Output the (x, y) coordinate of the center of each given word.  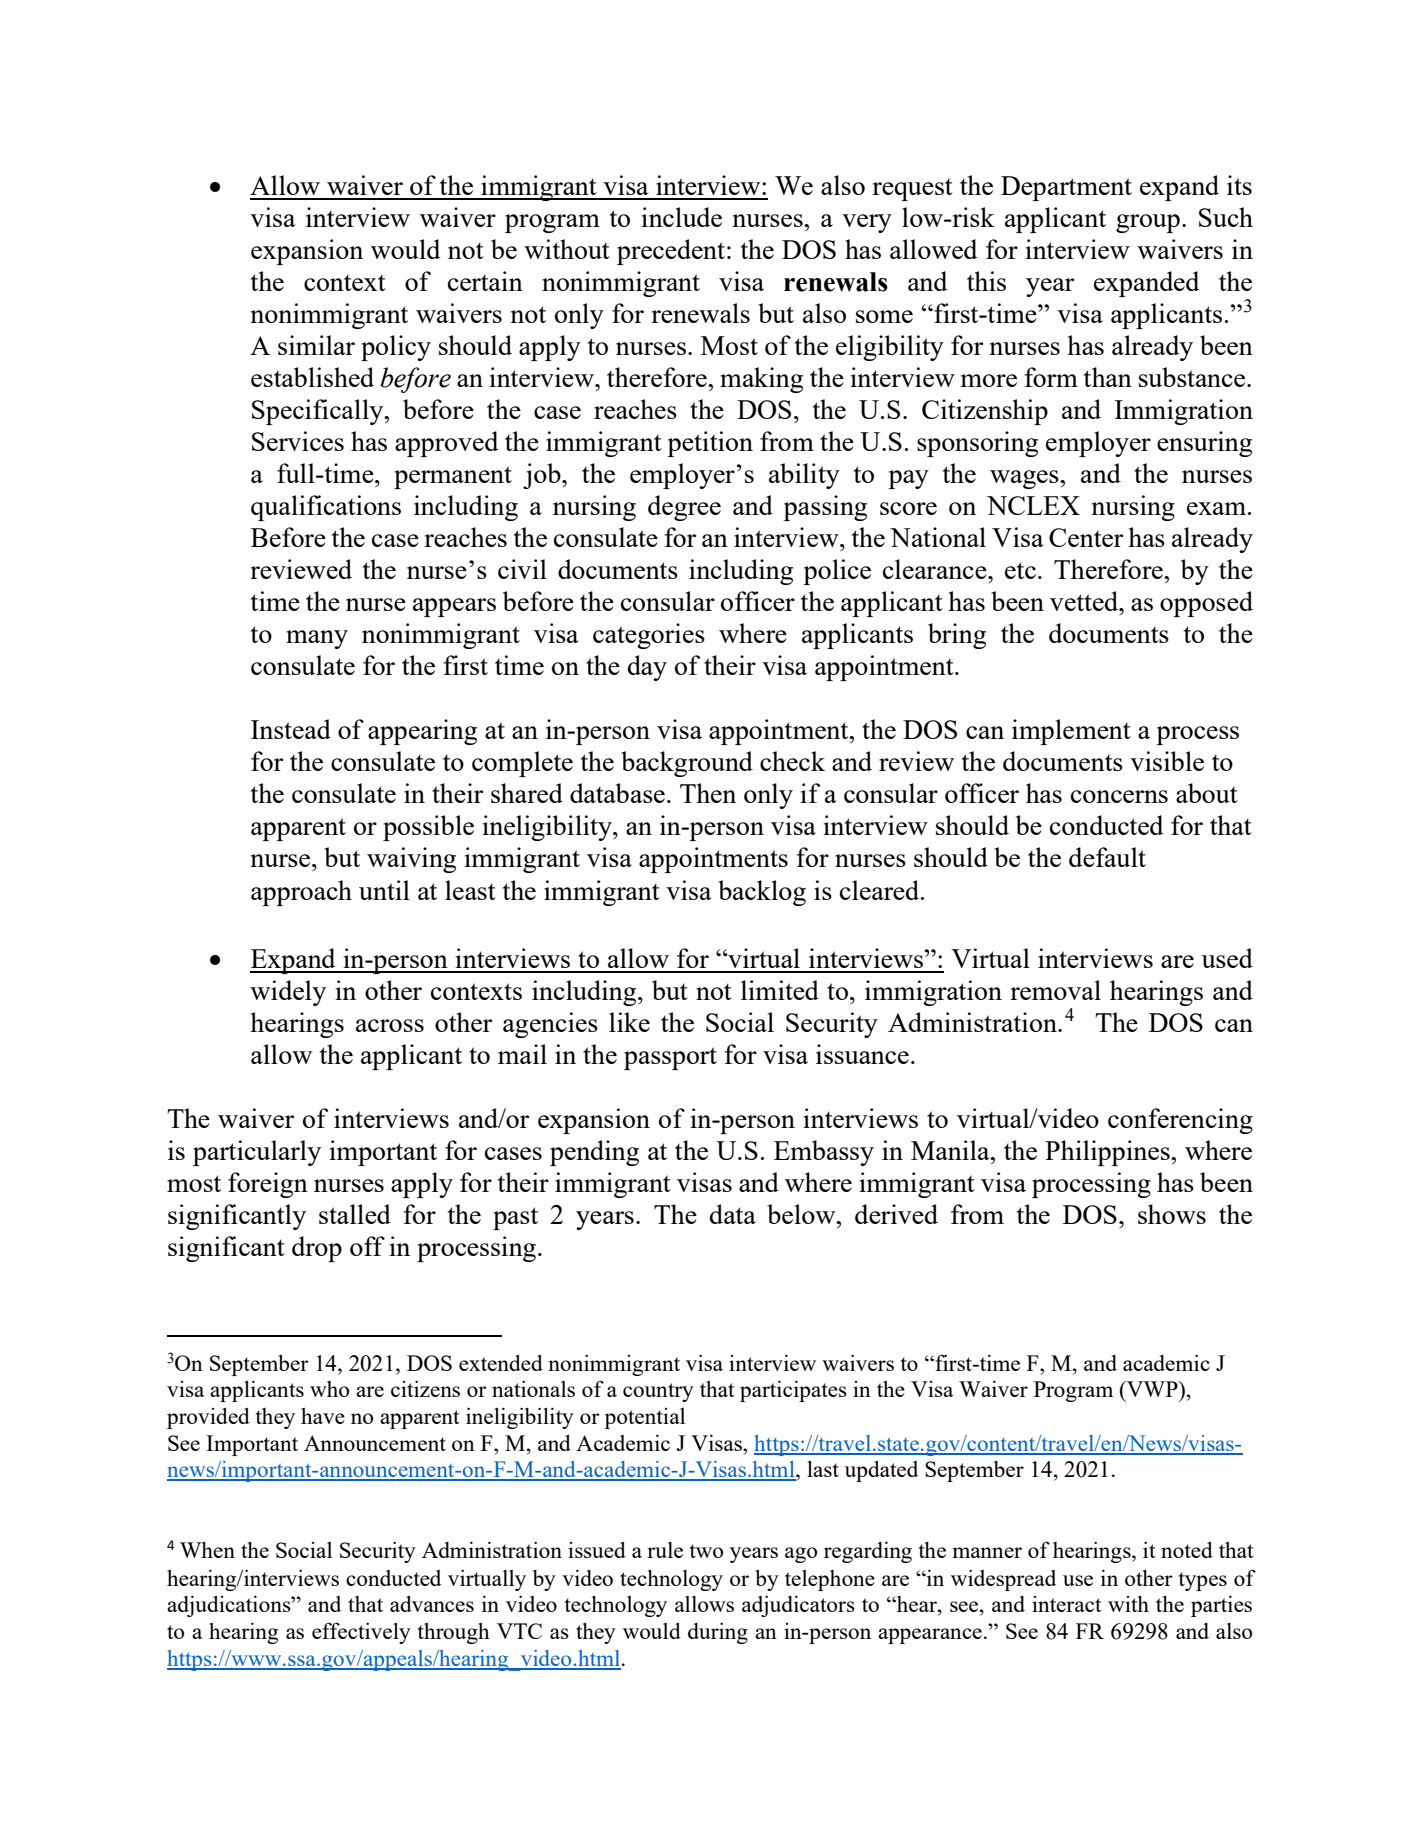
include (681, 217)
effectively (361, 1633)
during (718, 1633)
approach (301, 893)
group (1148, 223)
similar (316, 345)
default (1107, 857)
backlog (762, 893)
